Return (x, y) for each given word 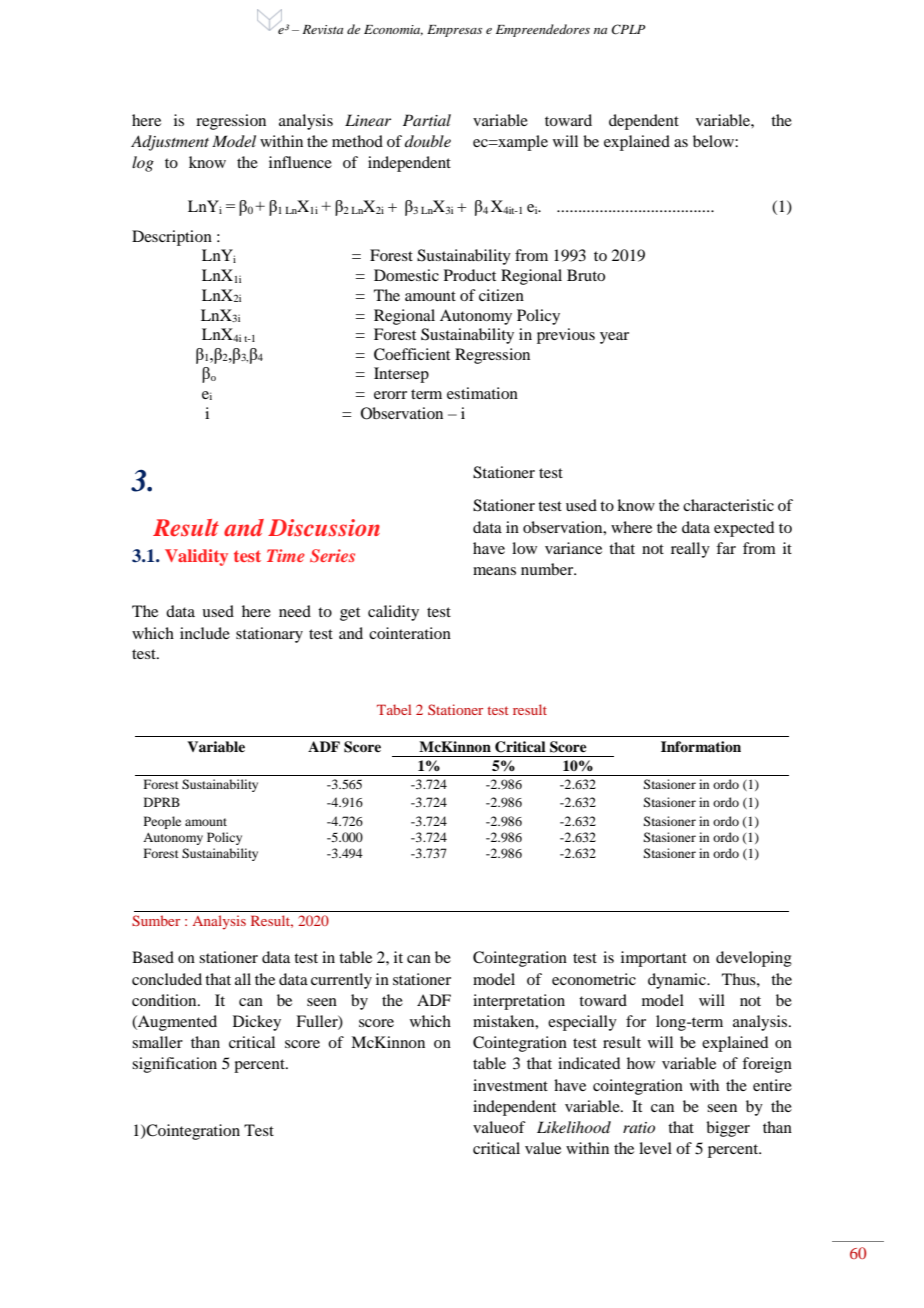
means (494, 571)
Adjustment (170, 143)
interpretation (519, 1002)
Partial (427, 120)
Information (701, 746)
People (162, 822)
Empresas (454, 31)
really (690, 550)
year (614, 338)
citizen (501, 295)
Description (172, 238)
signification (174, 1065)
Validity (196, 557)
